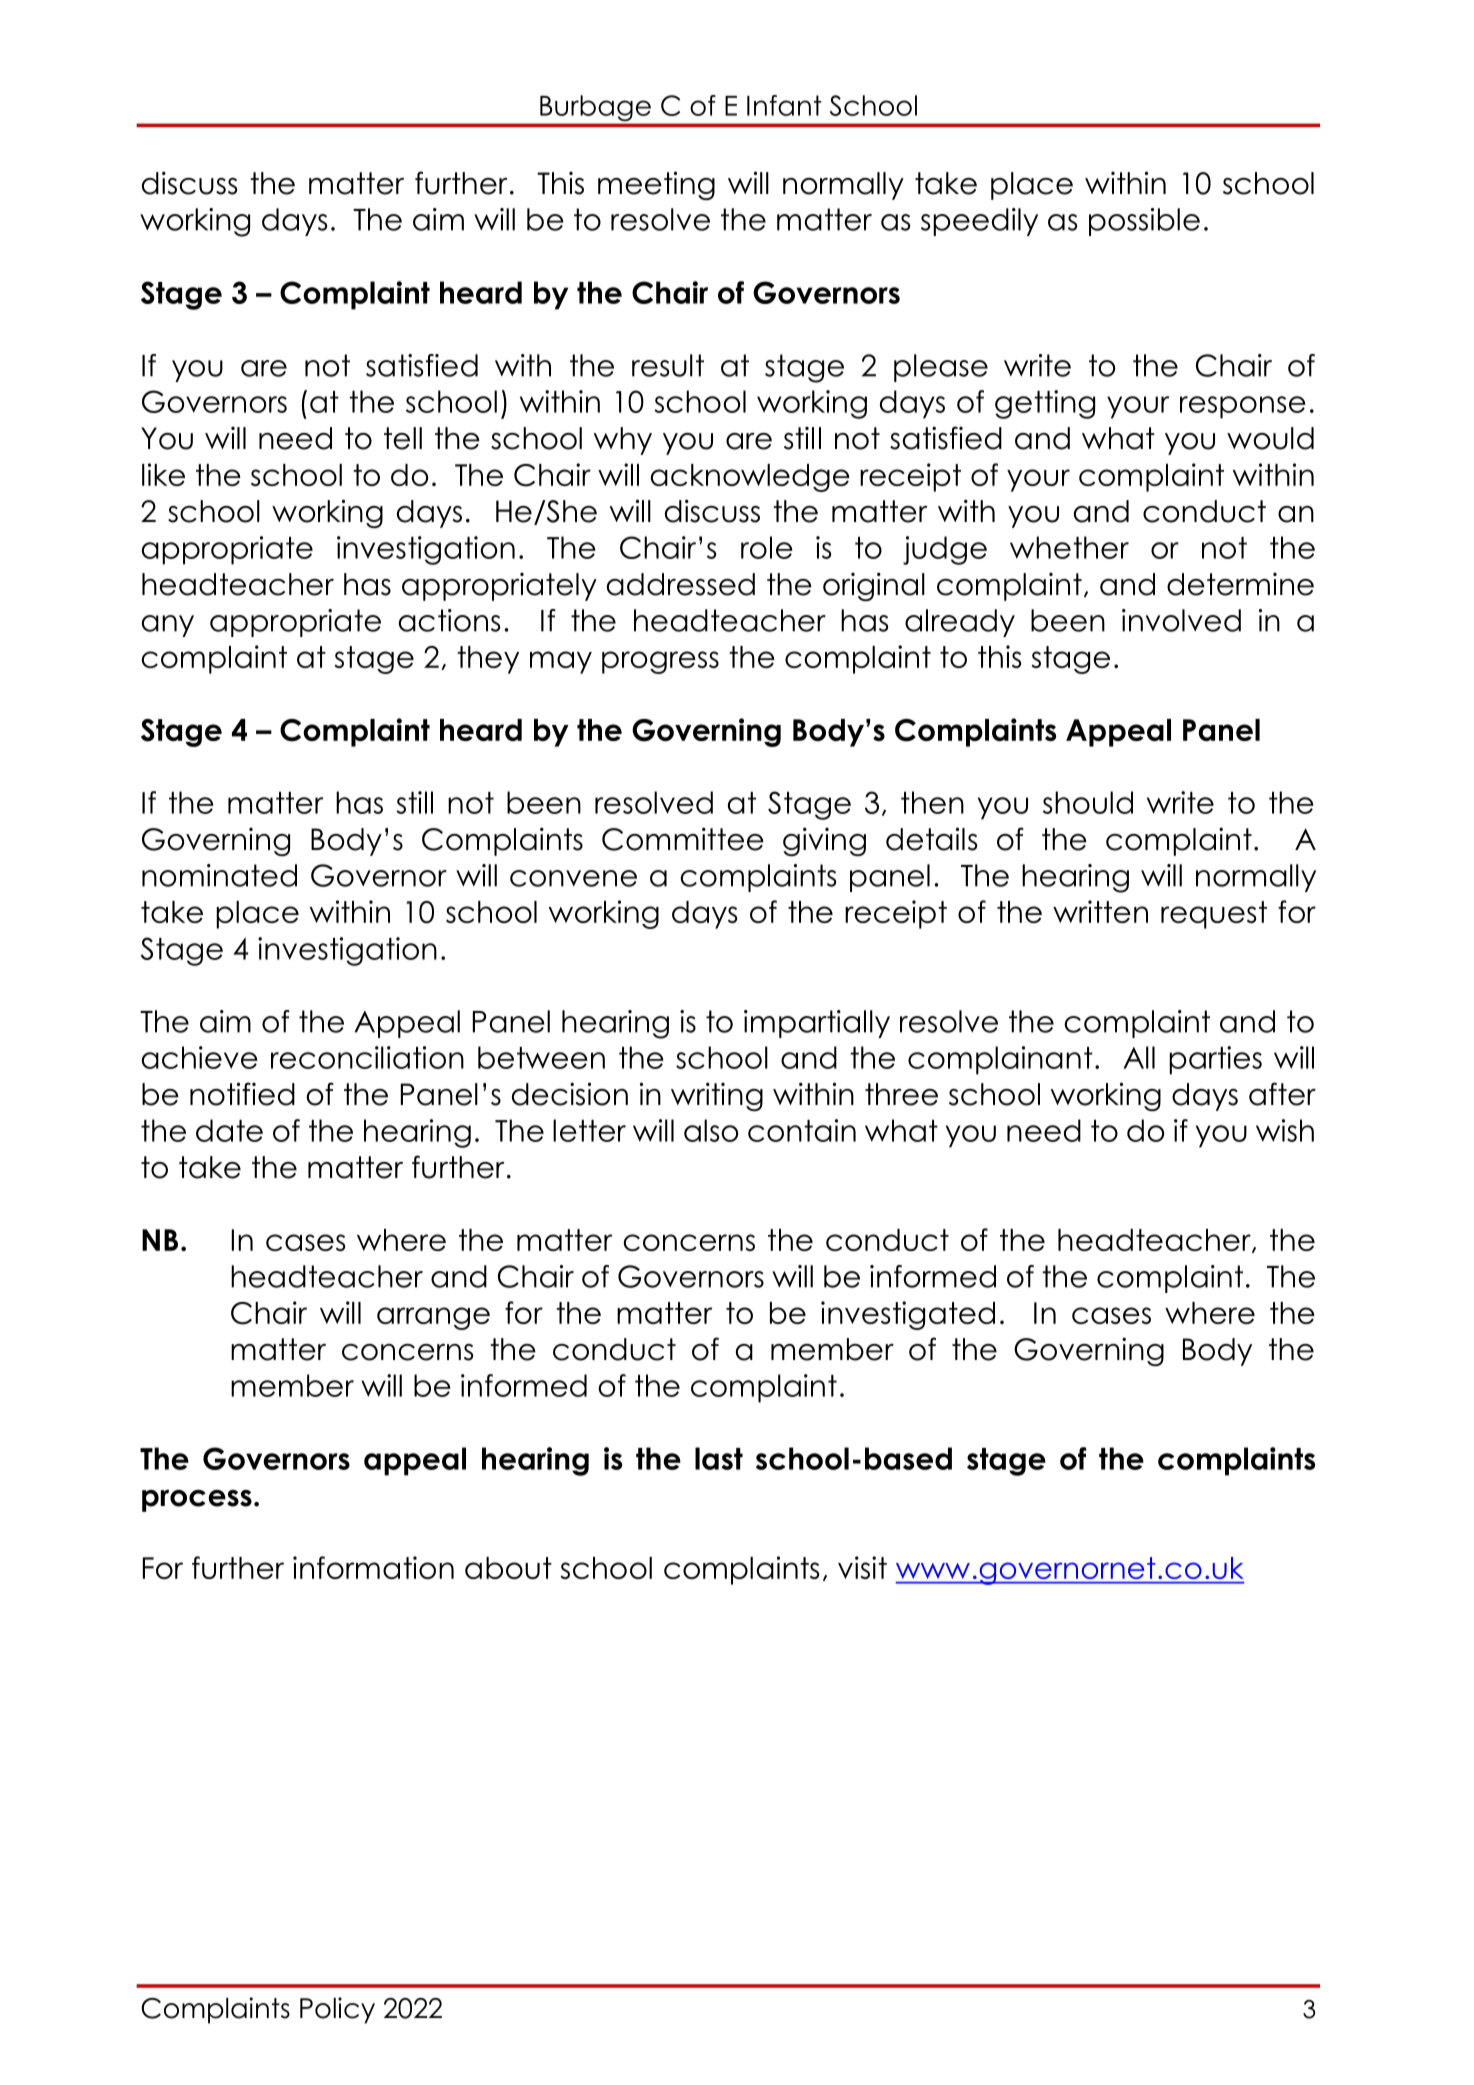 This document has height=2085, width=1474. I want to click on possible, so click(1144, 222).
